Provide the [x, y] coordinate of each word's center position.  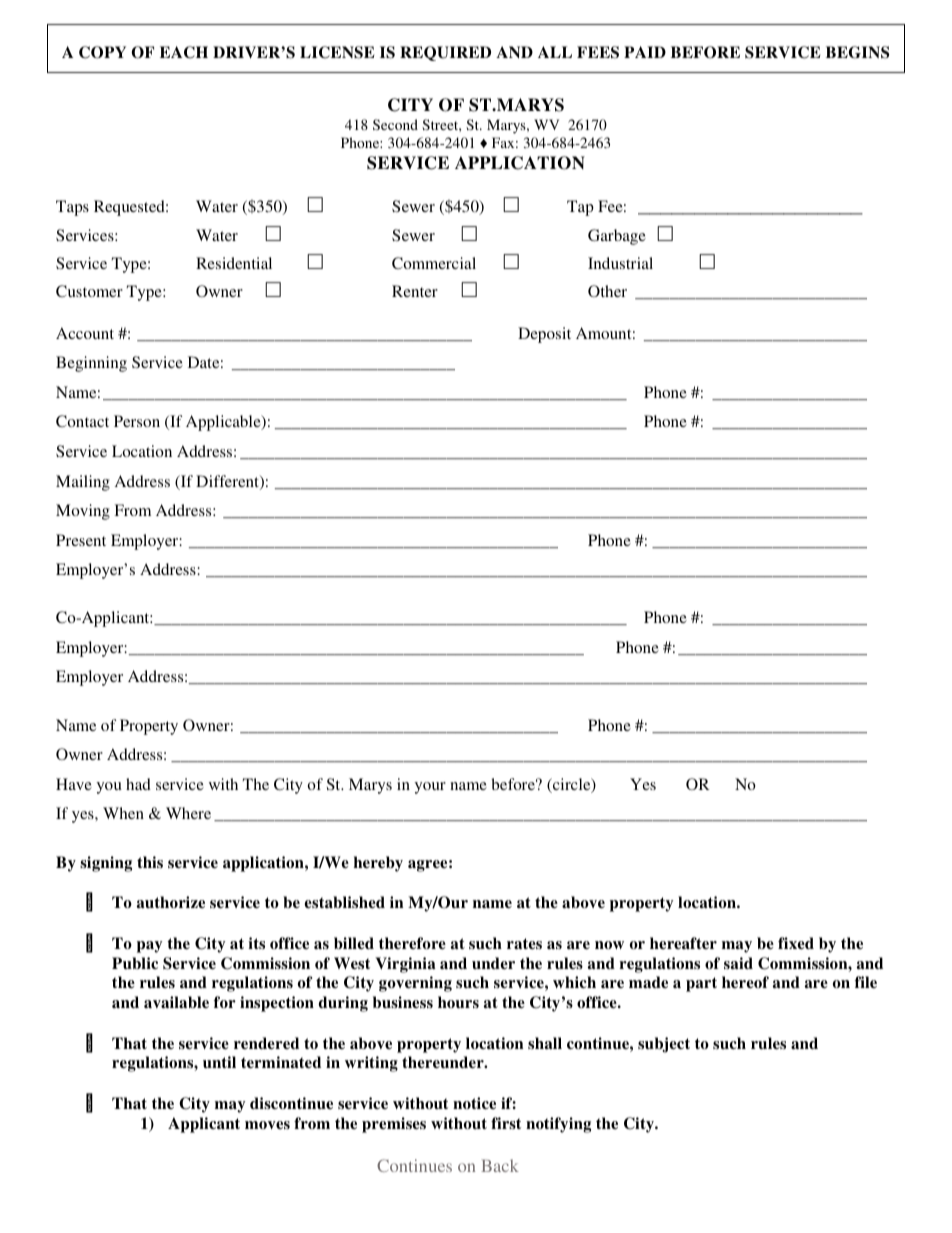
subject [664, 1045]
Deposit [544, 335]
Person [137, 421]
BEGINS [857, 52]
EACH [184, 52]
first [506, 1123]
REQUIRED [445, 53]
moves [267, 1125]
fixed [796, 943]
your [430, 788]
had [138, 784]
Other [607, 291]
